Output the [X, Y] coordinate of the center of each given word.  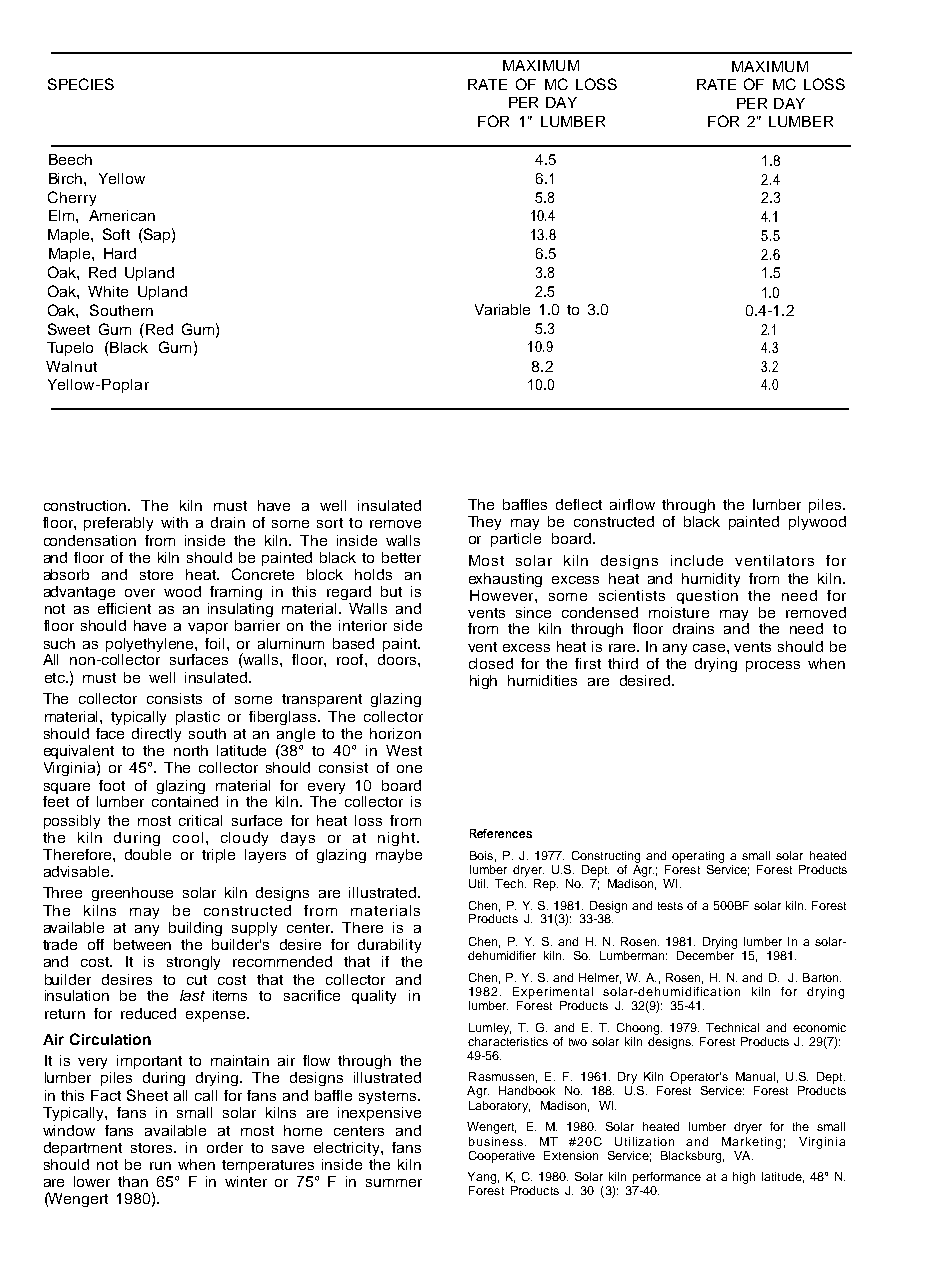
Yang [482, 1178]
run [160, 1166]
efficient [124, 608]
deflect [579, 504]
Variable [502, 309]
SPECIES [81, 84]
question [707, 597]
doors [398, 658]
